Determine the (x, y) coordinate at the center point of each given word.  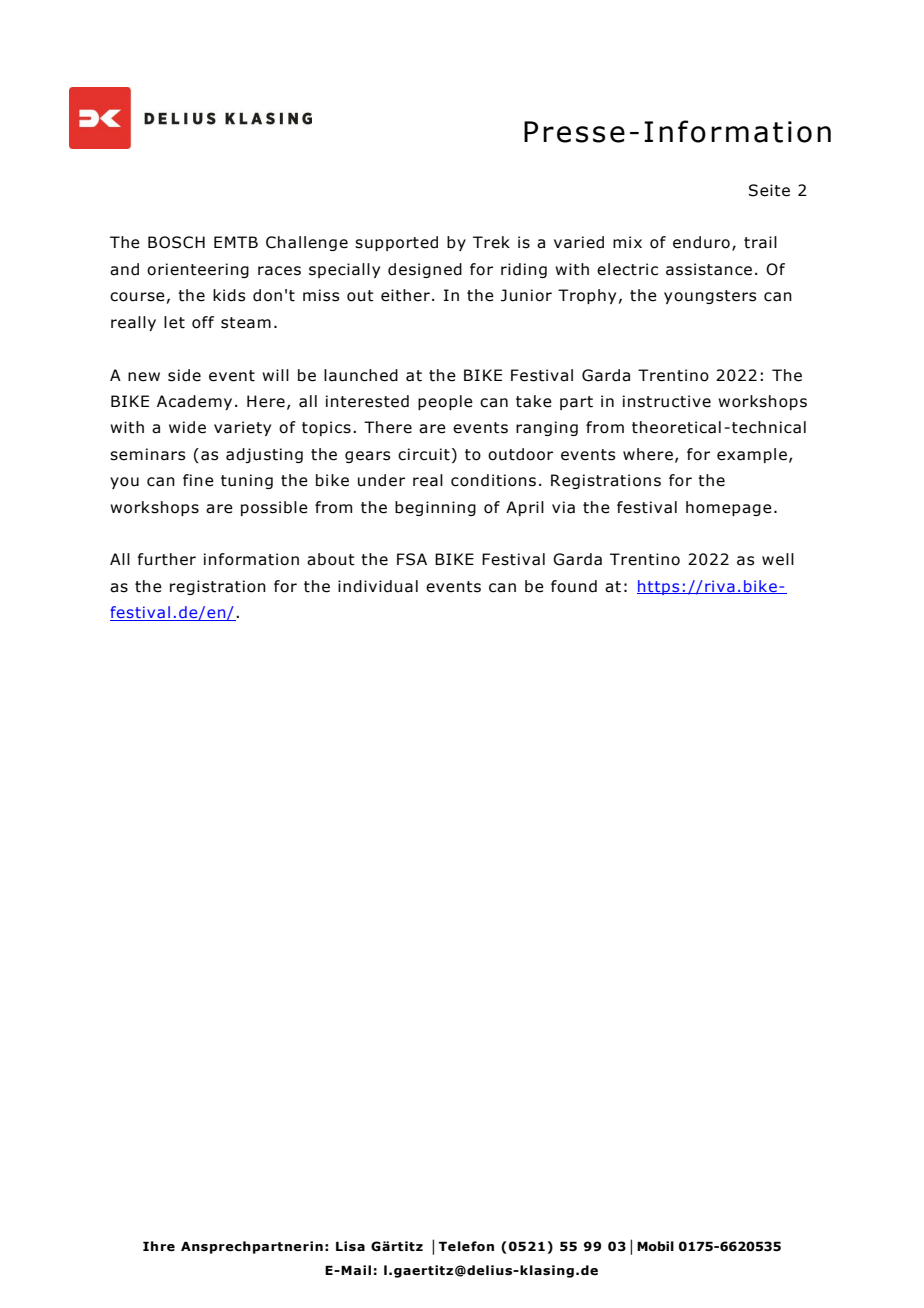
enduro (701, 242)
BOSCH (176, 242)
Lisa (350, 1246)
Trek (491, 242)
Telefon (466, 1246)
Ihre (159, 1246)
